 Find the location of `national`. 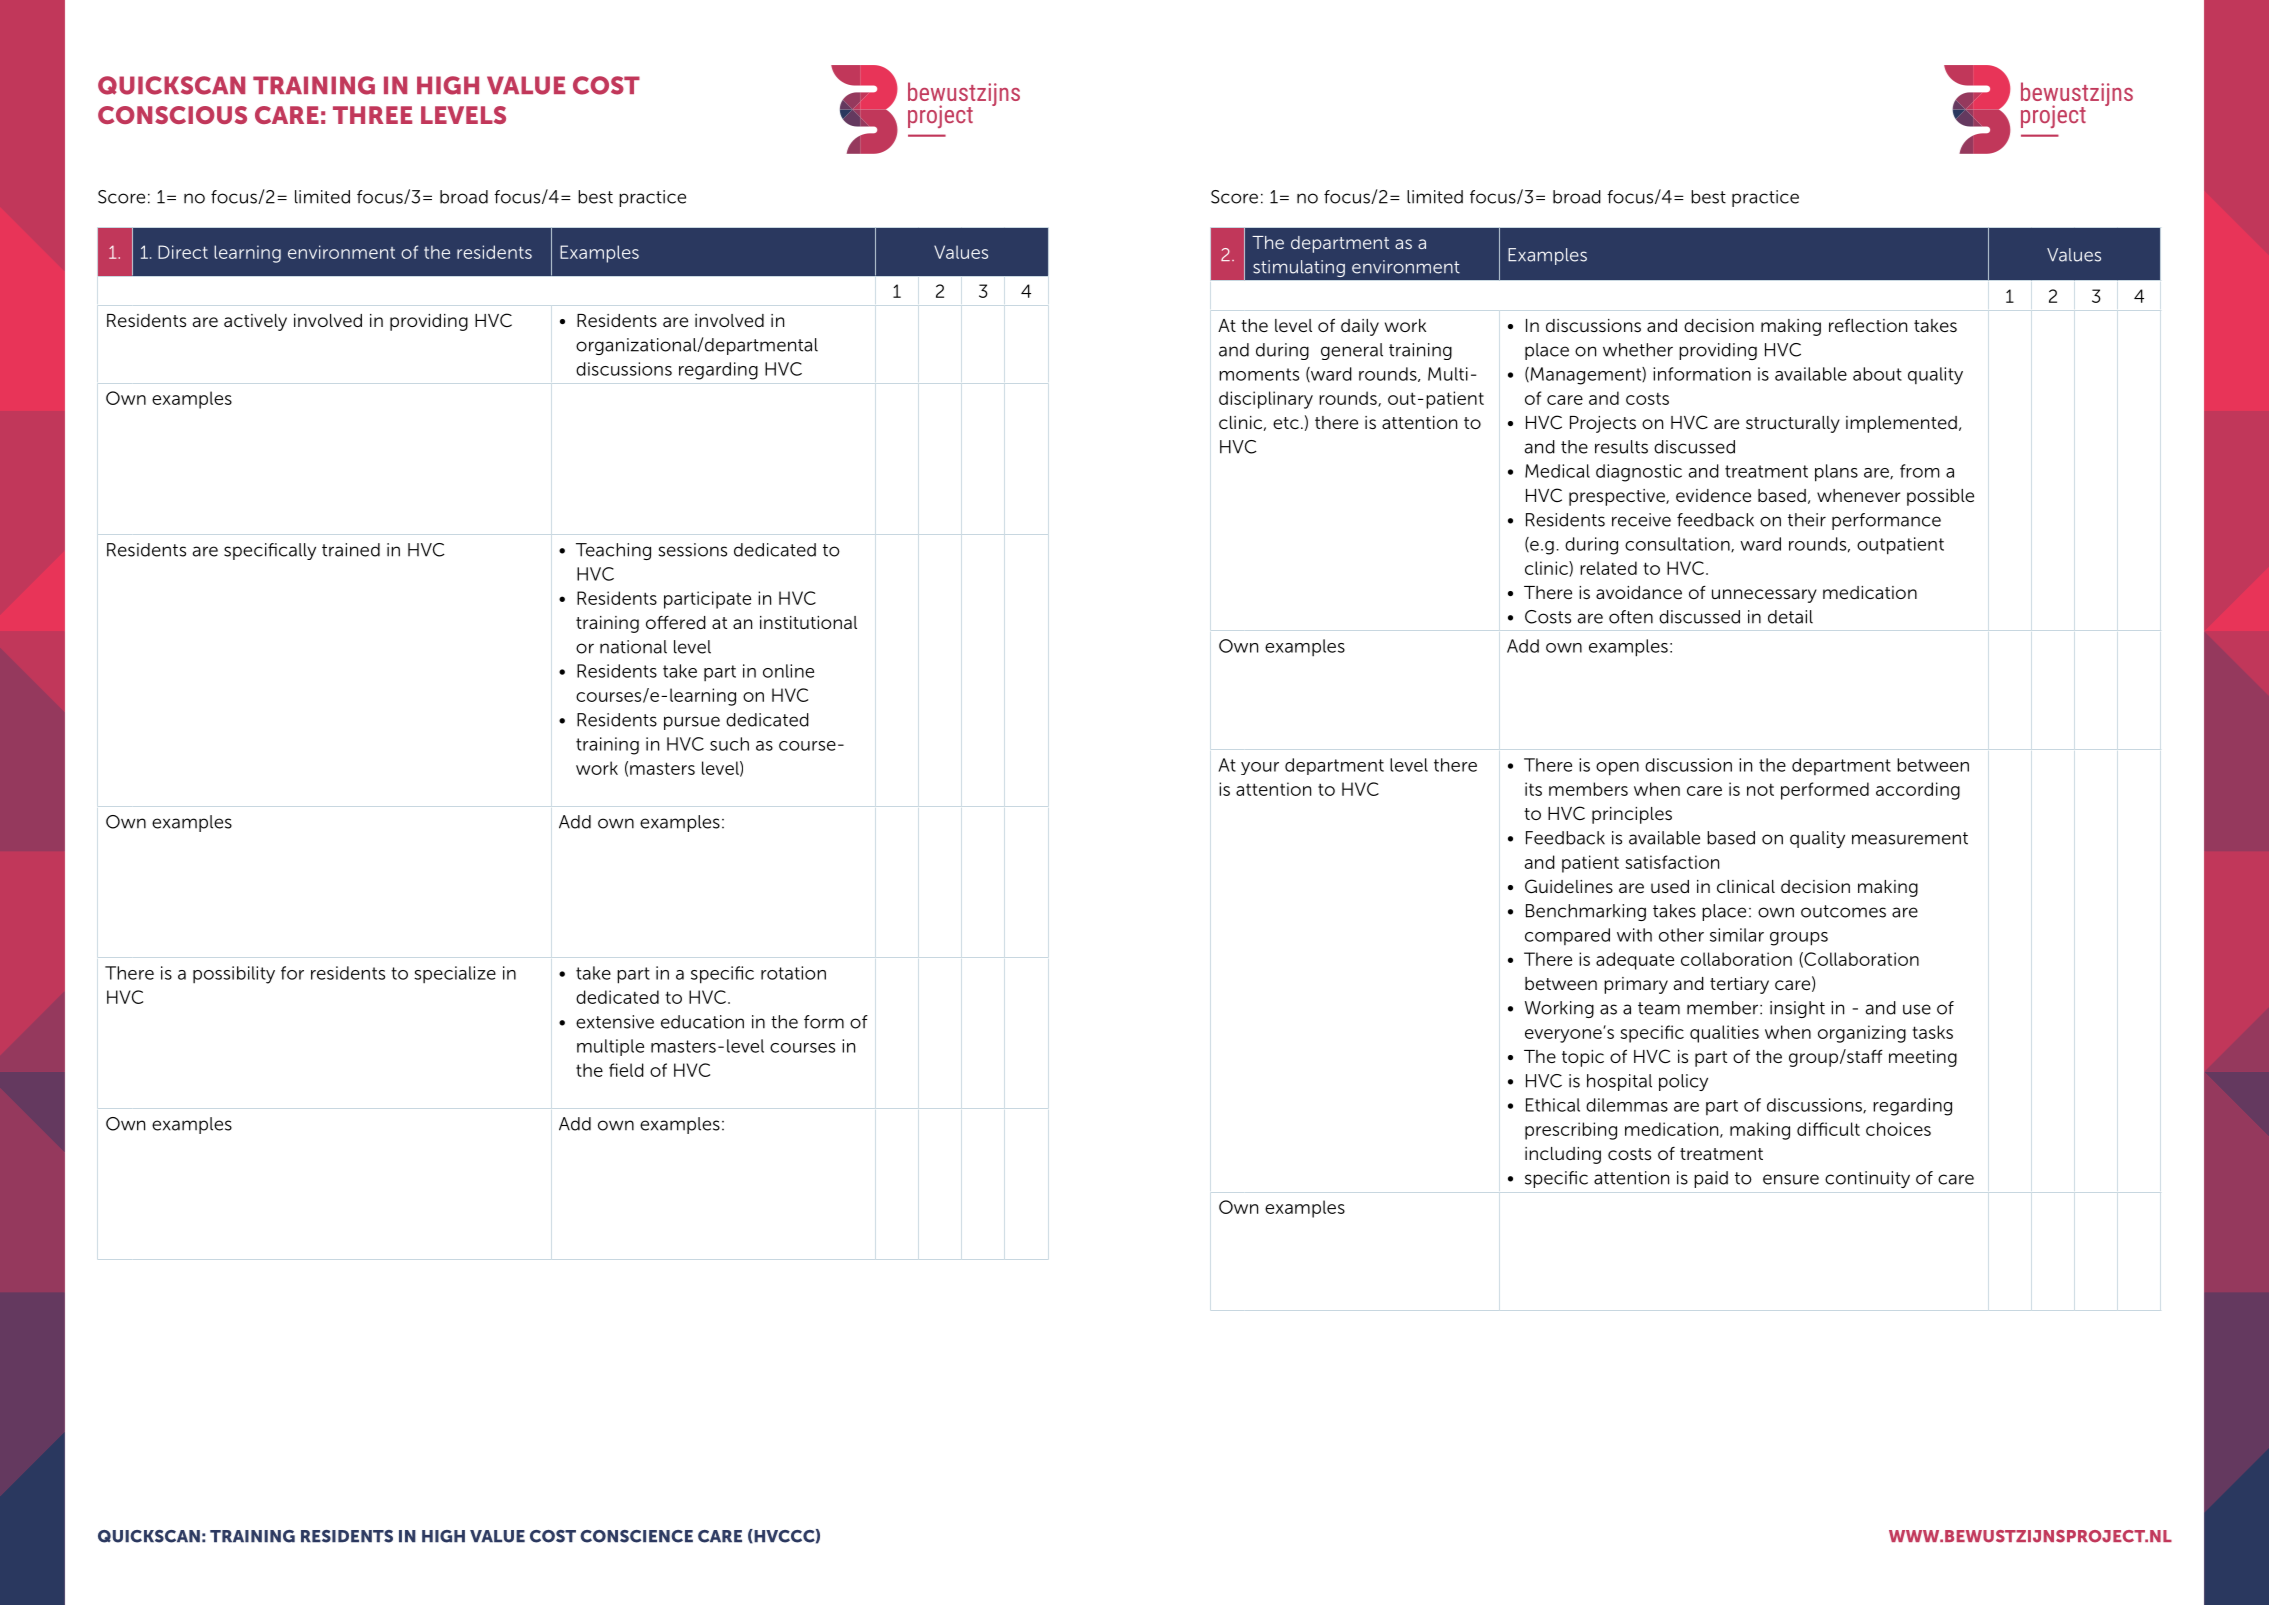

national is located at coordinates (633, 647).
